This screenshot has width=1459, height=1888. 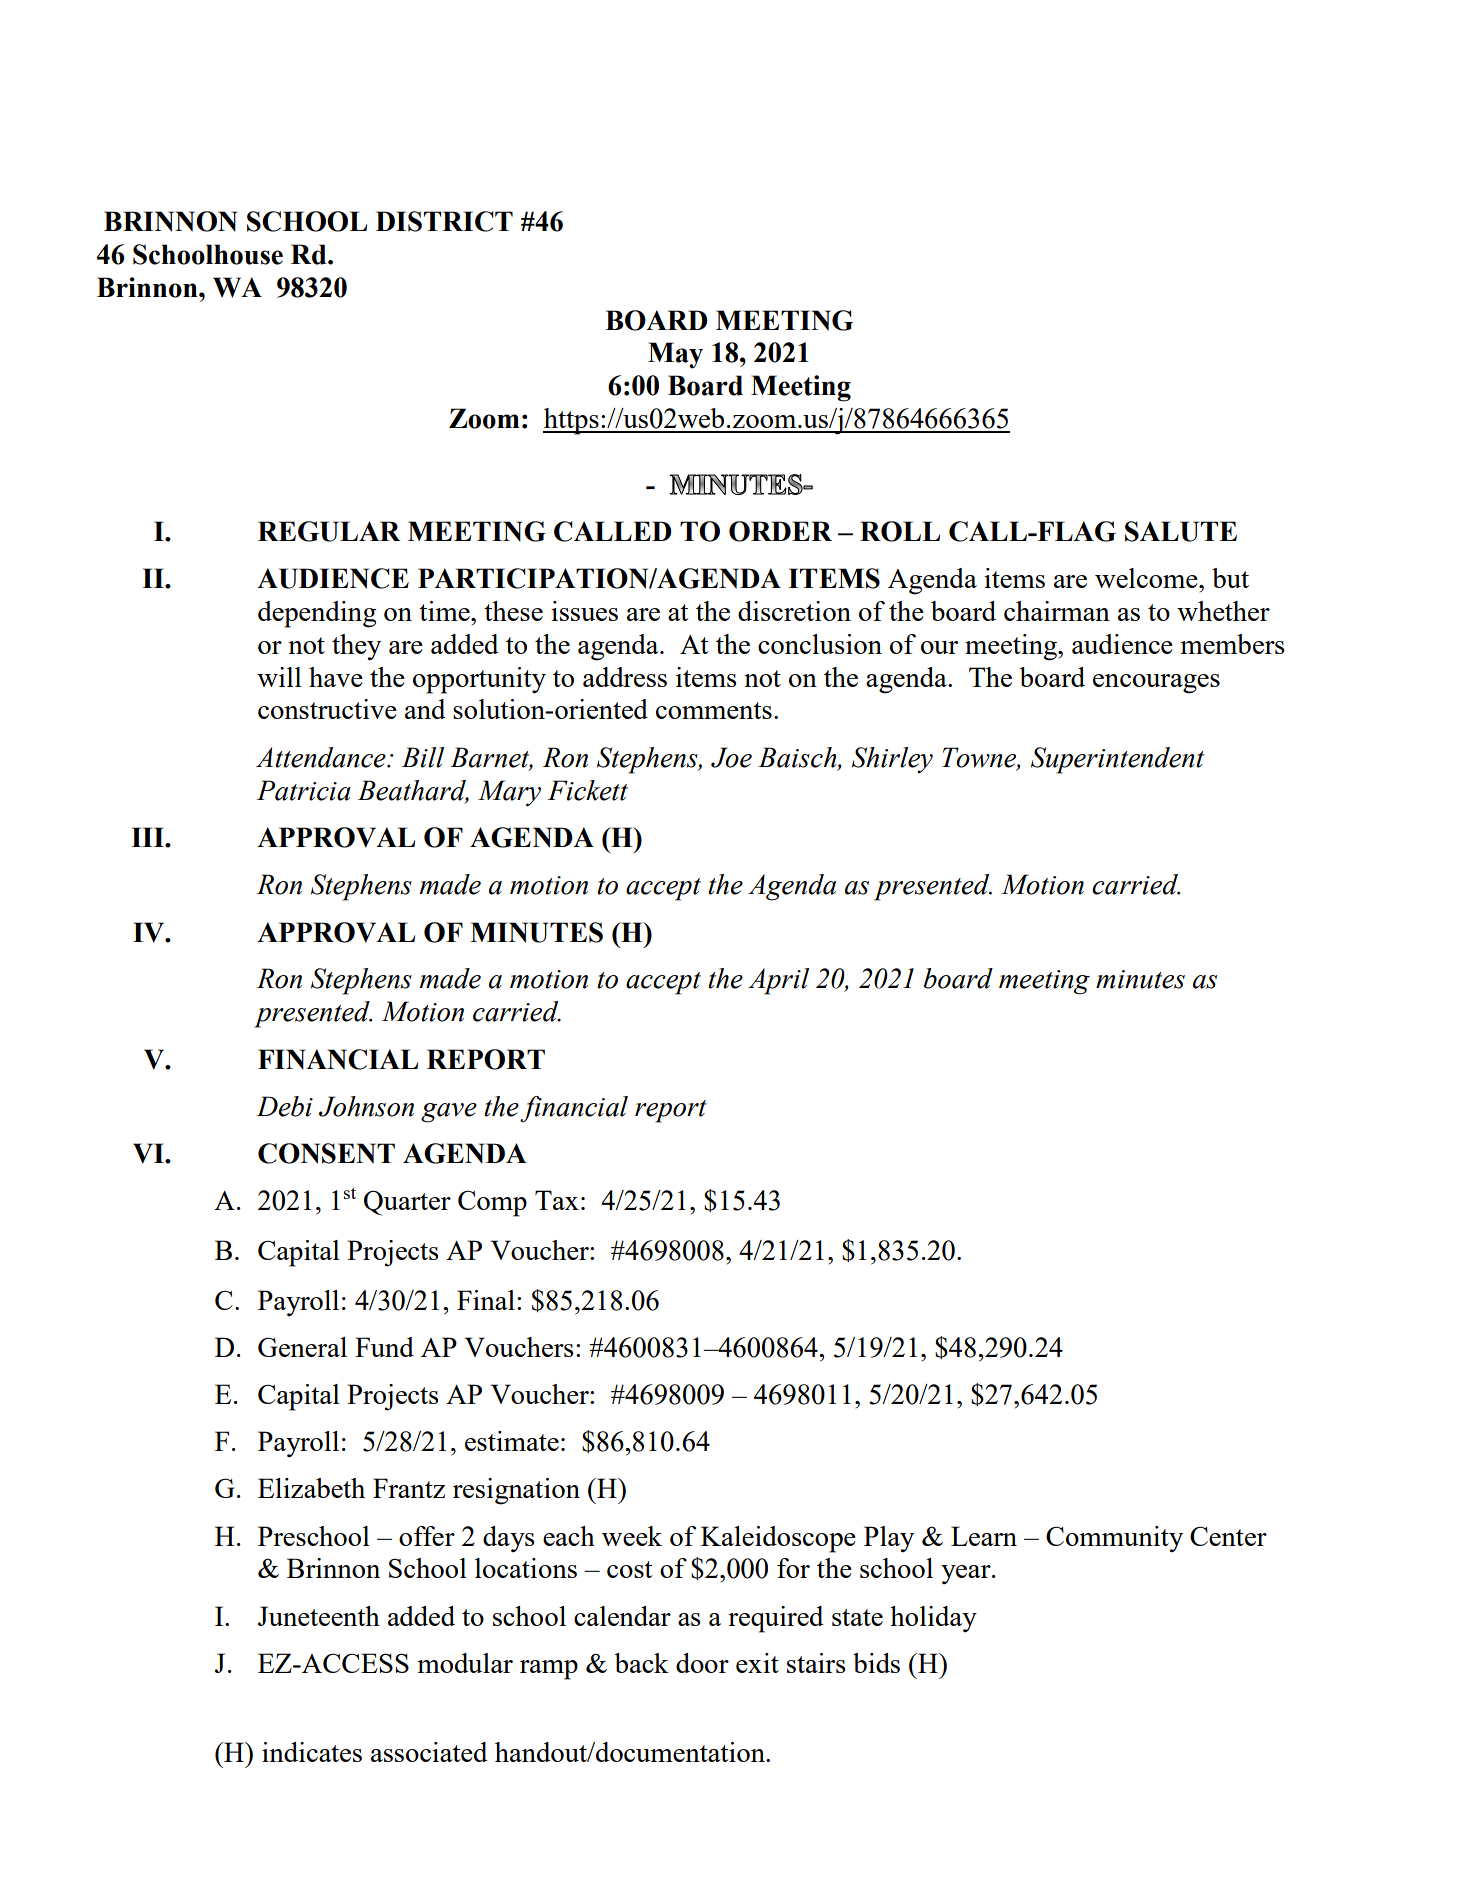 What do you see at coordinates (731, 757) in the screenshot?
I see `Joe` at bounding box center [731, 757].
